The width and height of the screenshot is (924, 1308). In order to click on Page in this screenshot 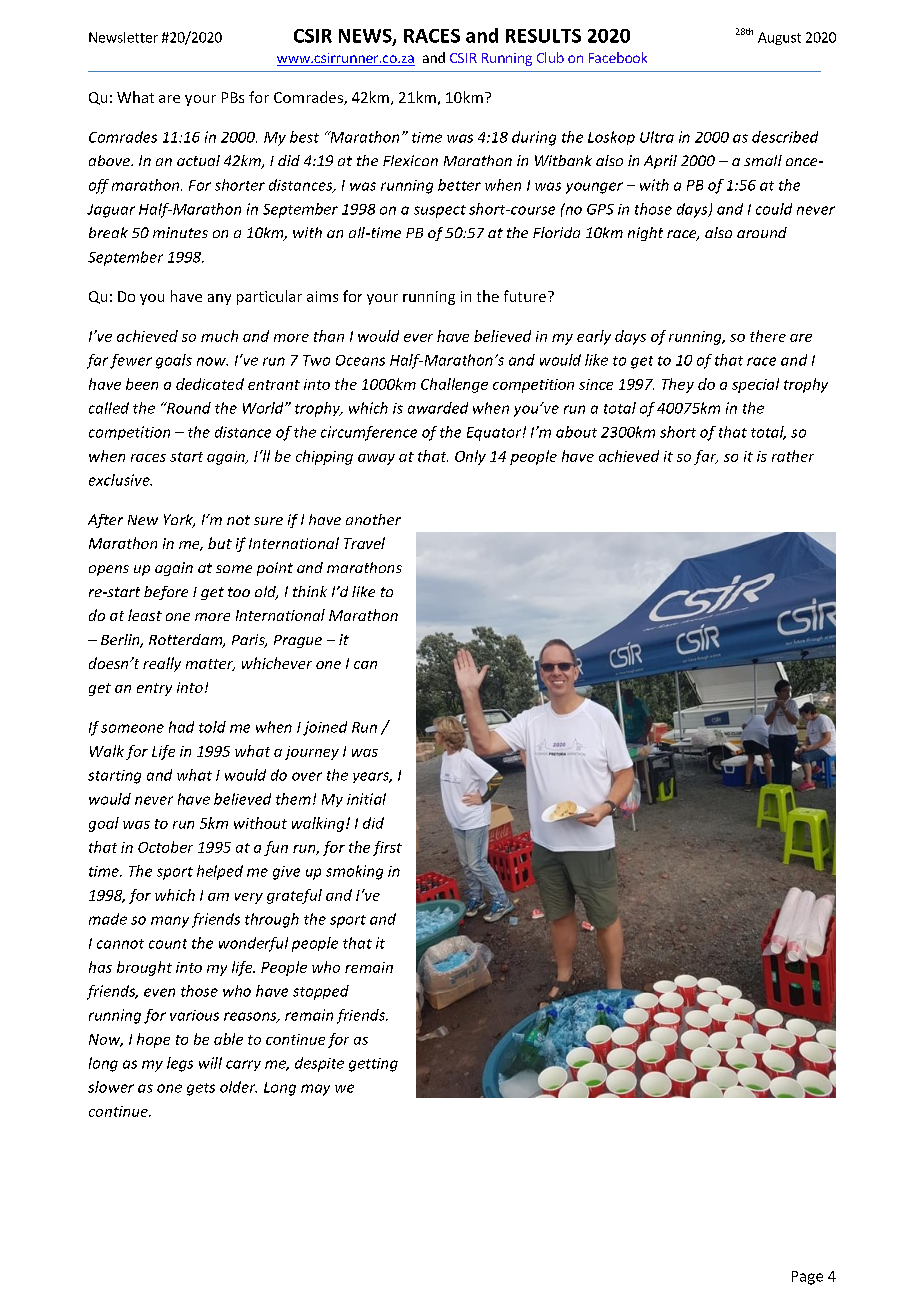, I will do `click(807, 1278)`.
